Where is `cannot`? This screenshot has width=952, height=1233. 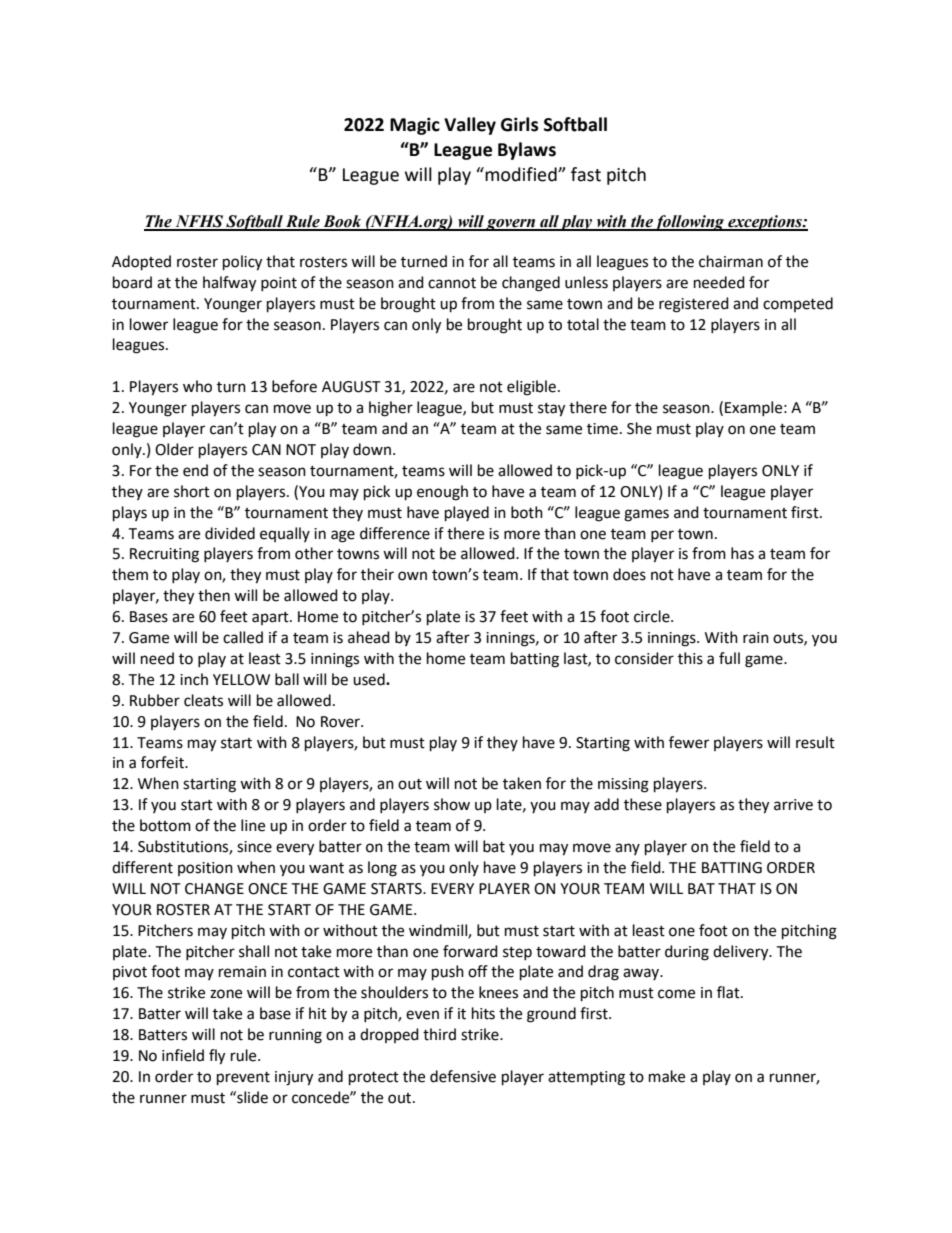 cannot is located at coordinates (452, 283).
